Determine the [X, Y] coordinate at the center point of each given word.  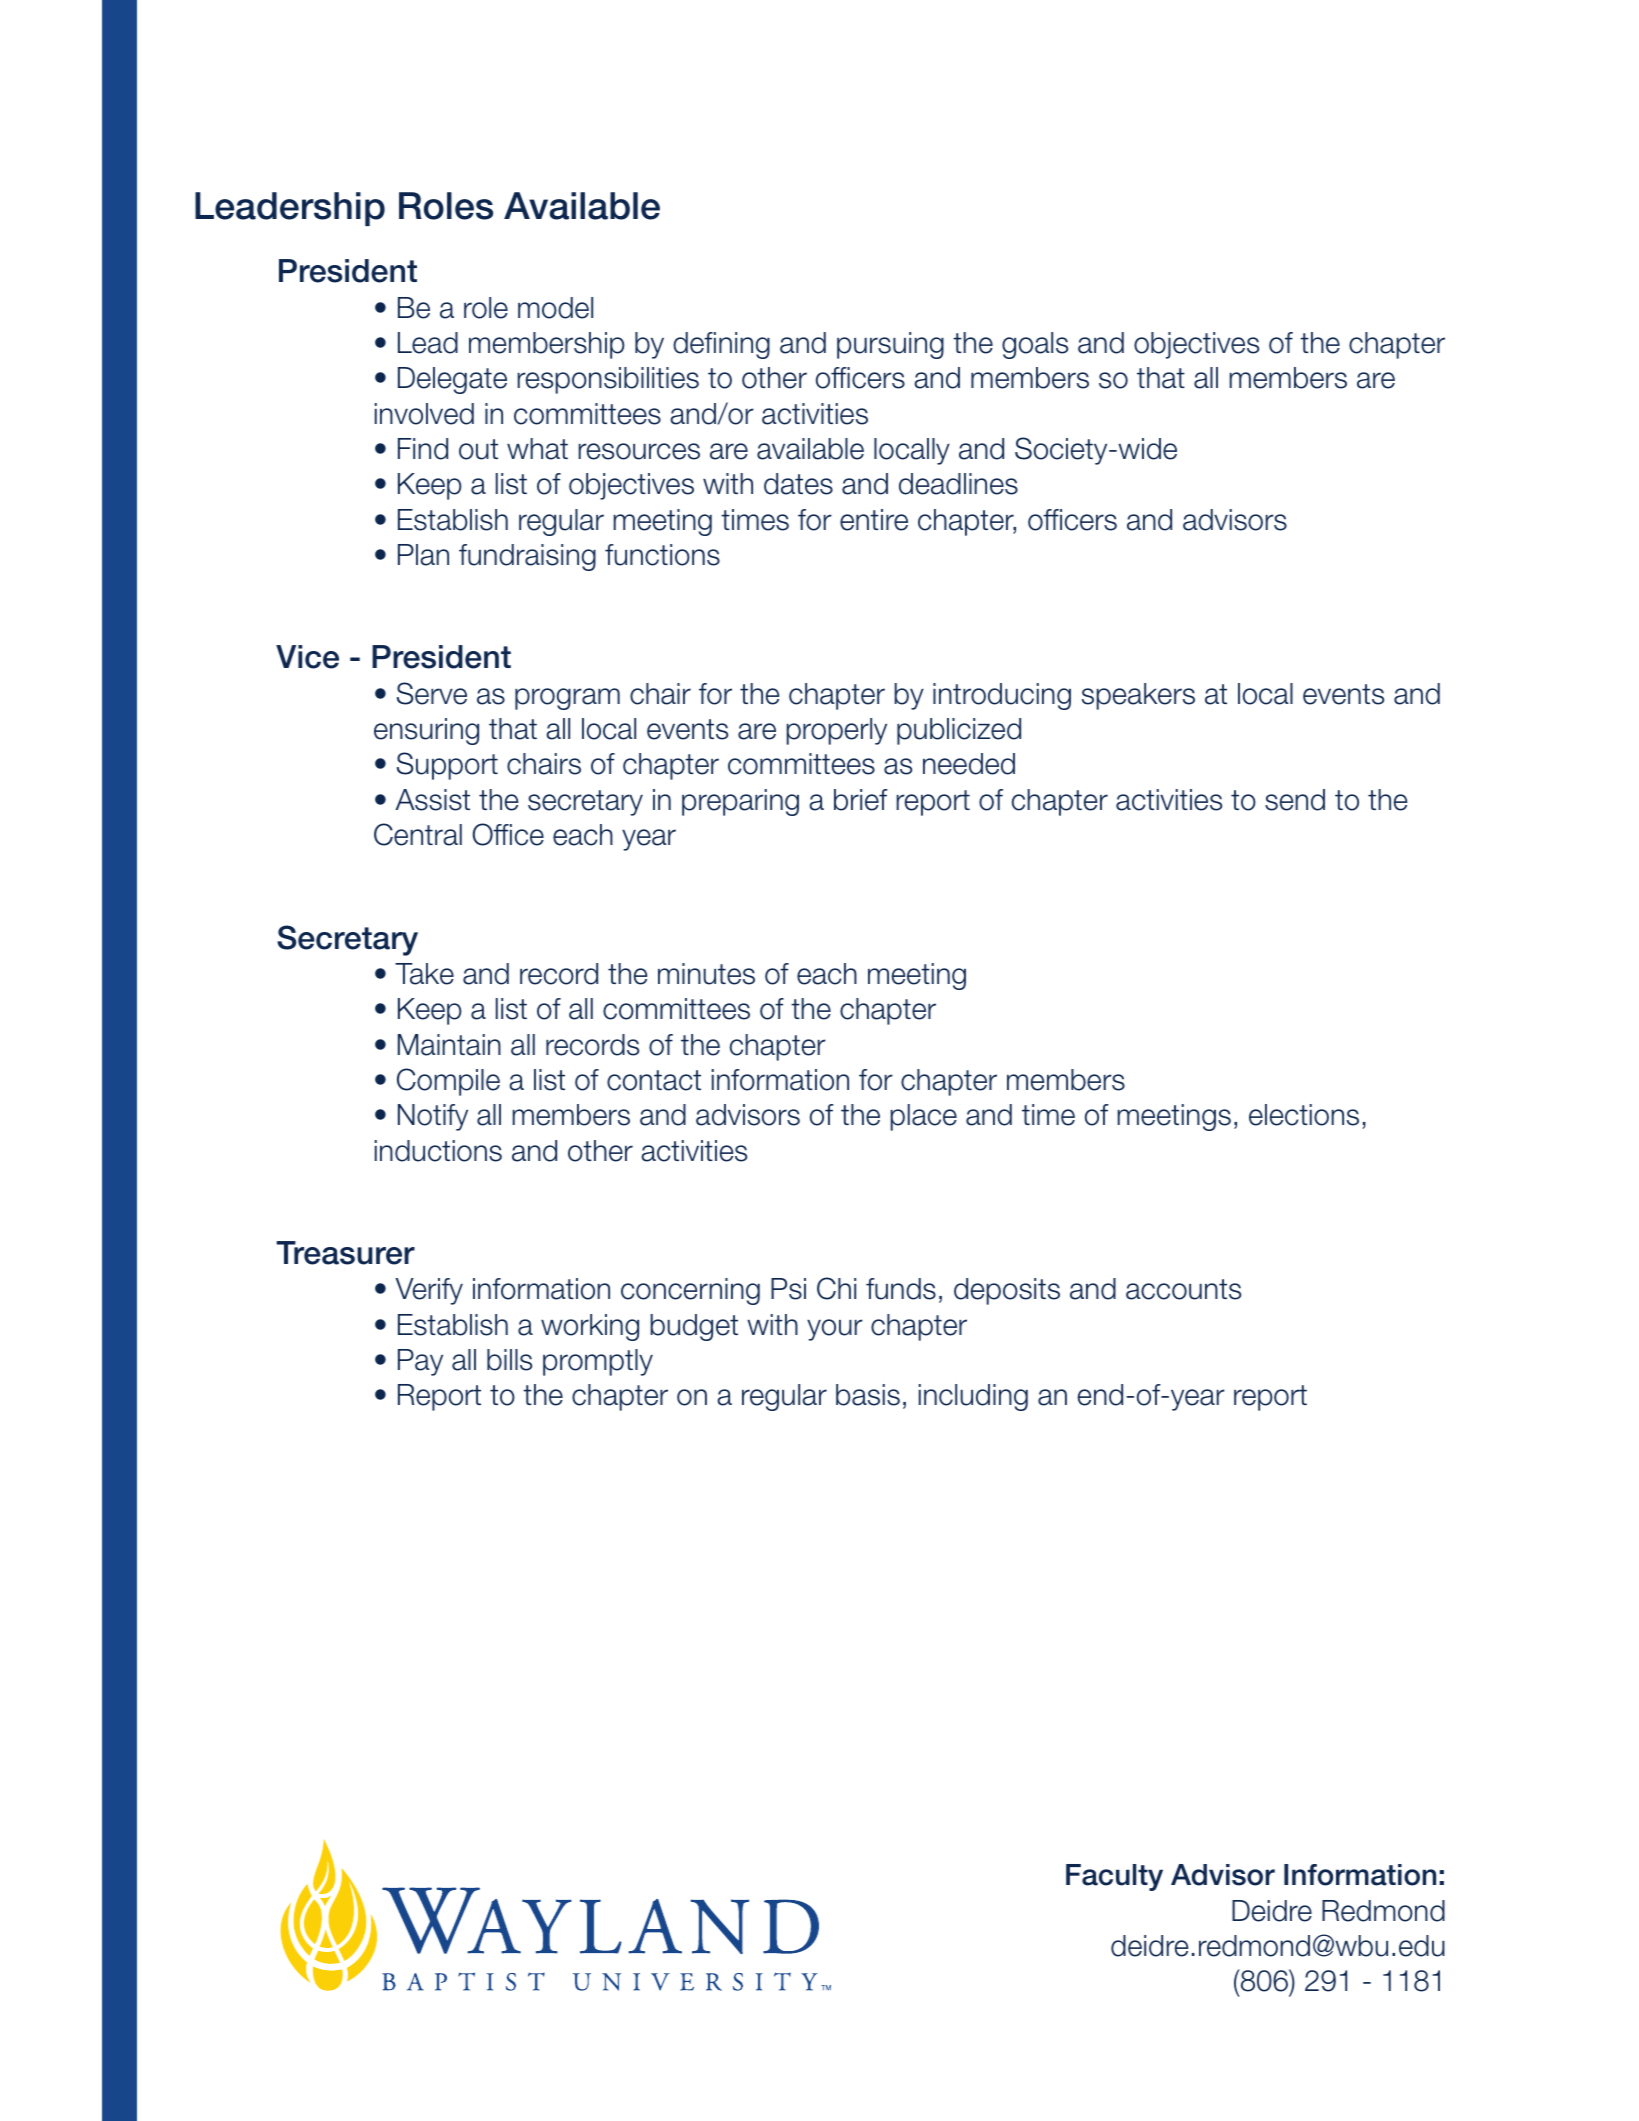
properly [836, 731]
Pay [420, 1362]
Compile [448, 1082]
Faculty [1114, 1877]
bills [509, 1360]
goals [1035, 345]
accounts [1183, 1289]
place [923, 1117]
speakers [1138, 696]
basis [868, 1395]
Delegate [452, 380]
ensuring [426, 731]
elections [1304, 1115]
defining [721, 345]
